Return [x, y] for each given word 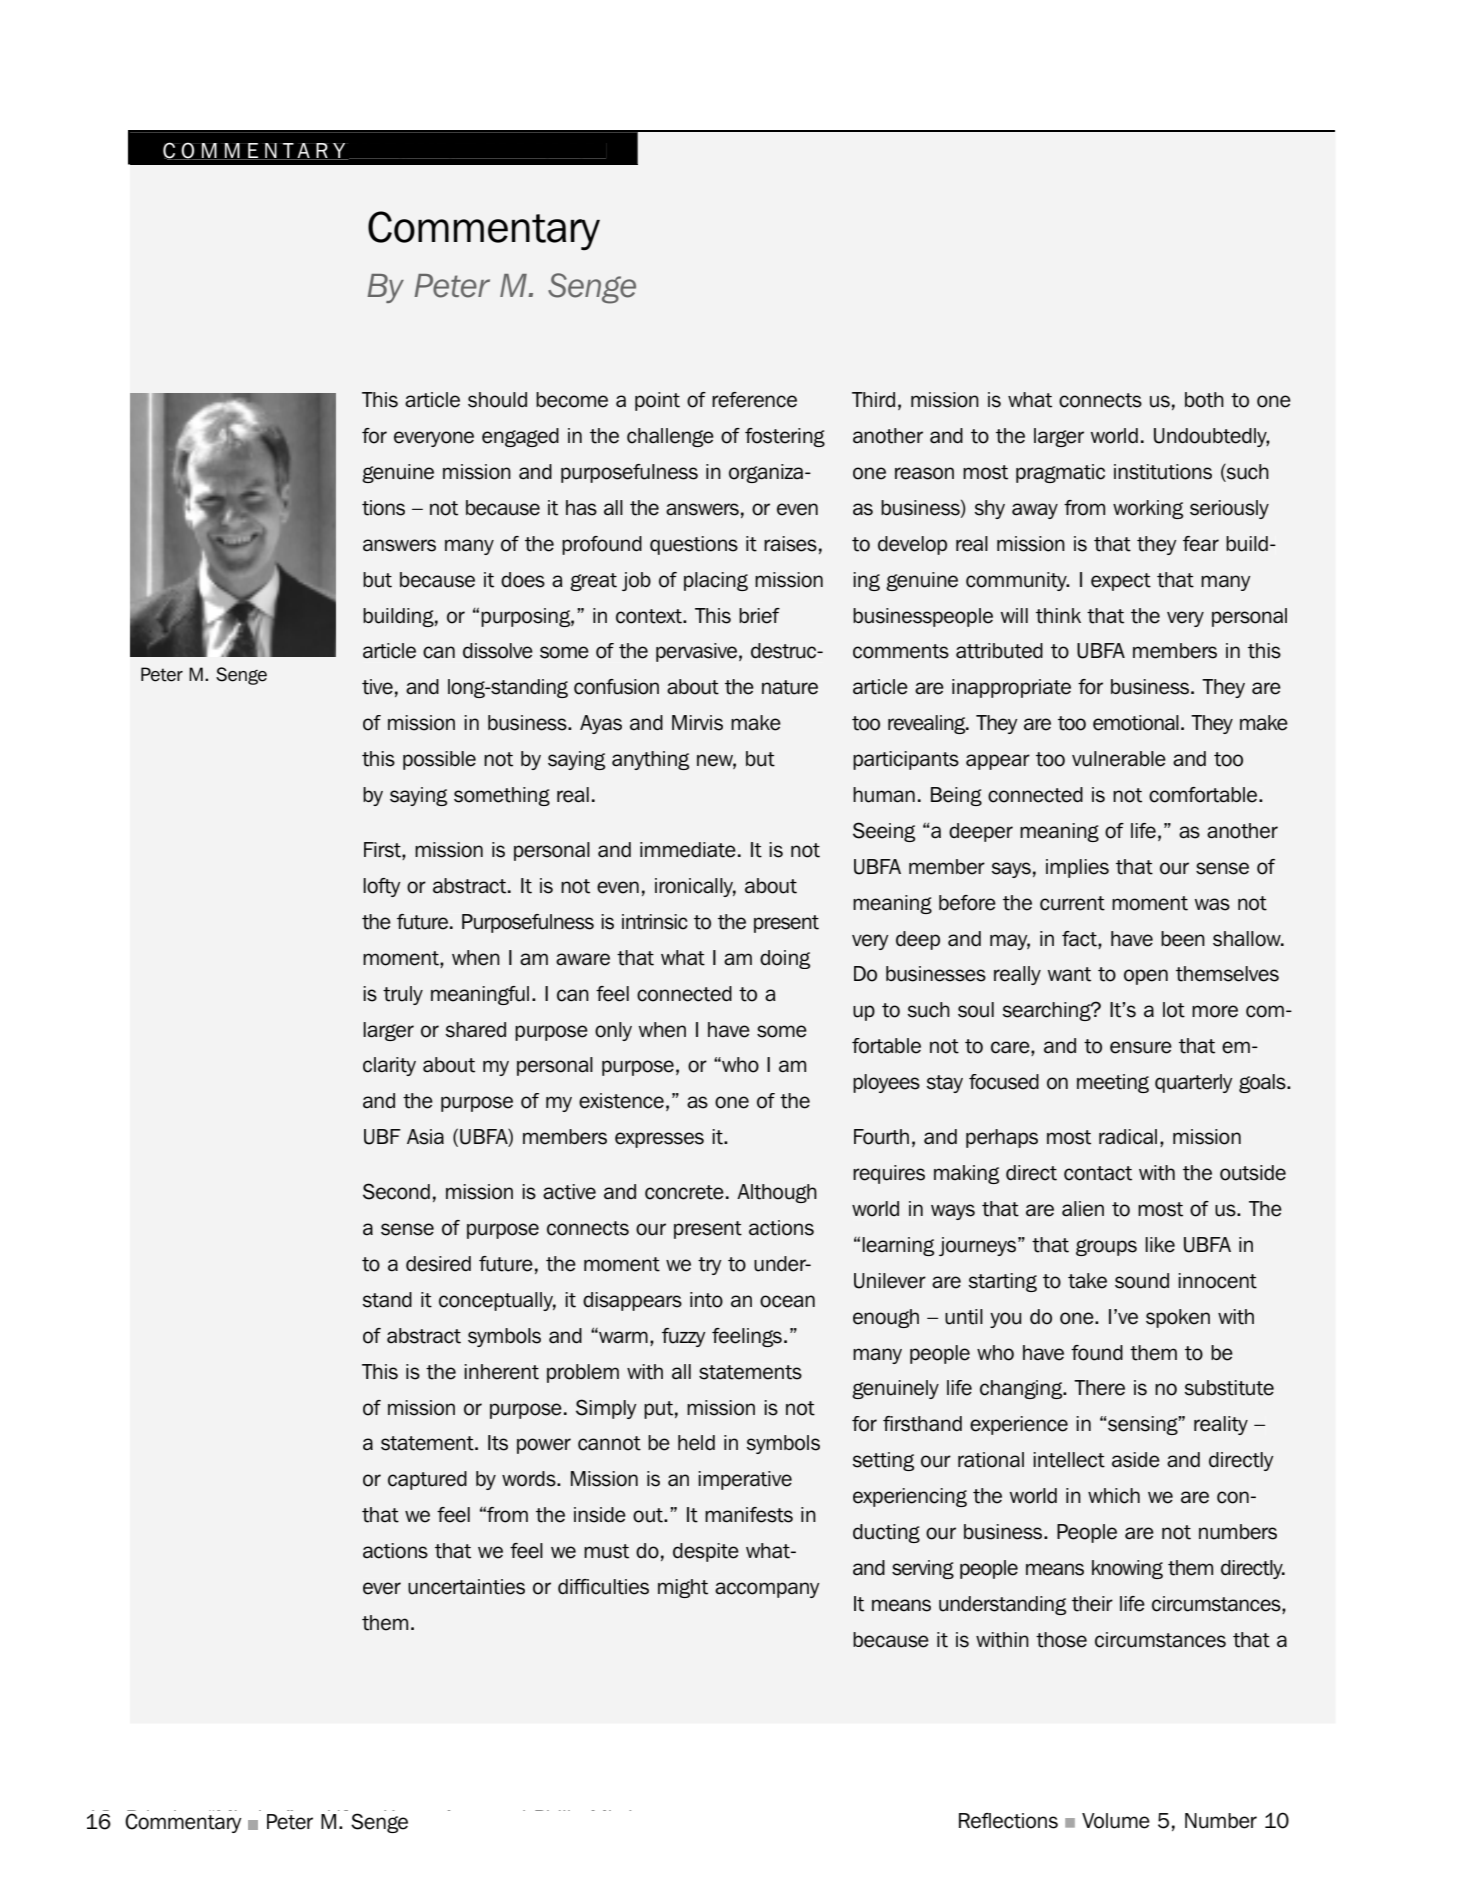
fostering [785, 437]
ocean [787, 1301]
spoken [1178, 1318]
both [1204, 400]
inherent [501, 1372]
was [1212, 904]
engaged [520, 437]
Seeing [884, 832]
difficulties [603, 1587]
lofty [382, 887]
